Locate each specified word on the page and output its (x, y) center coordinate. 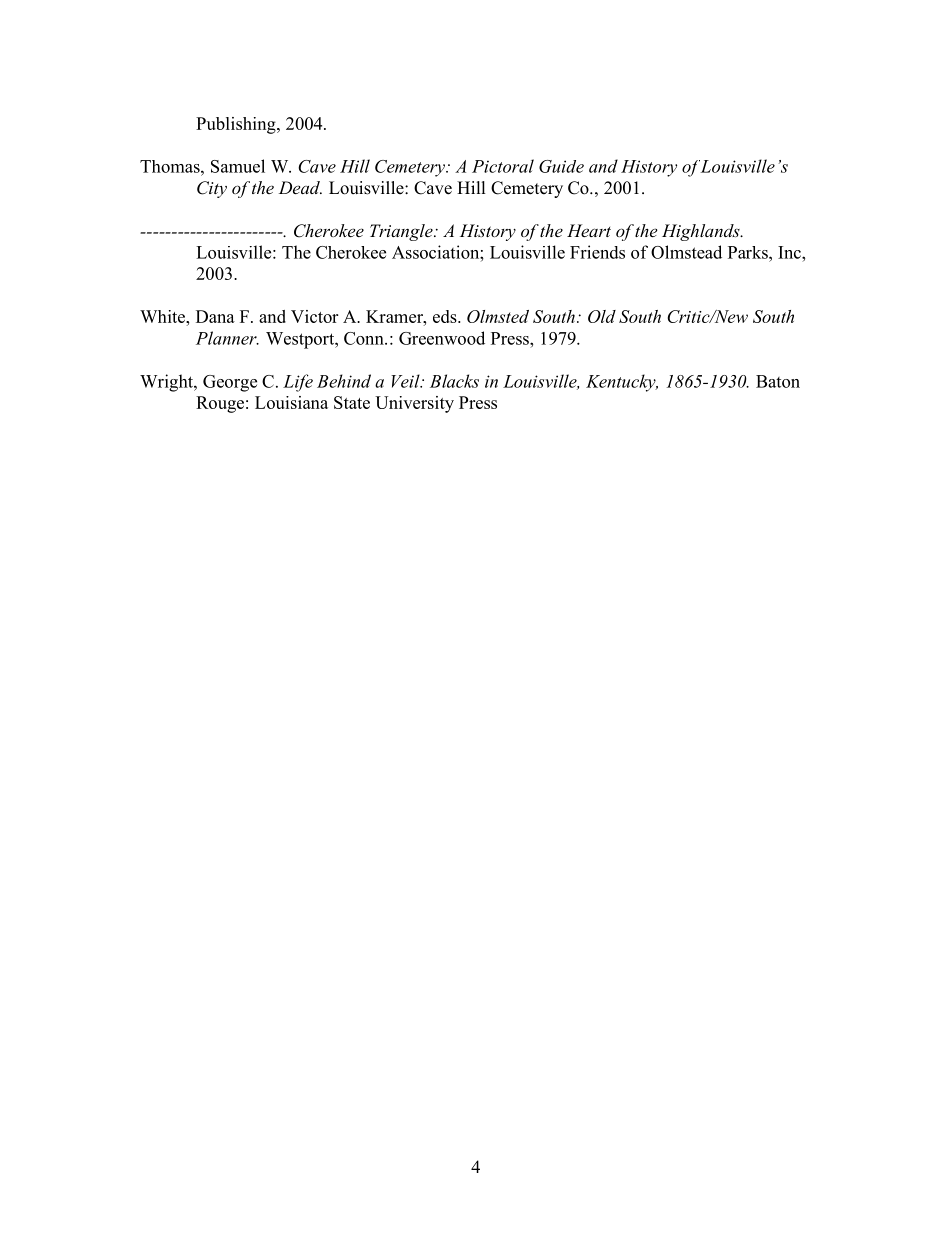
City (212, 189)
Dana (215, 316)
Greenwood (442, 338)
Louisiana (291, 402)
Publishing (237, 125)
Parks (749, 252)
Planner (227, 338)
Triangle (402, 232)
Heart (589, 230)
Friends (597, 252)
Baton (778, 381)
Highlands (702, 232)
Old (602, 316)
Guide (561, 166)
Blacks (454, 381)
